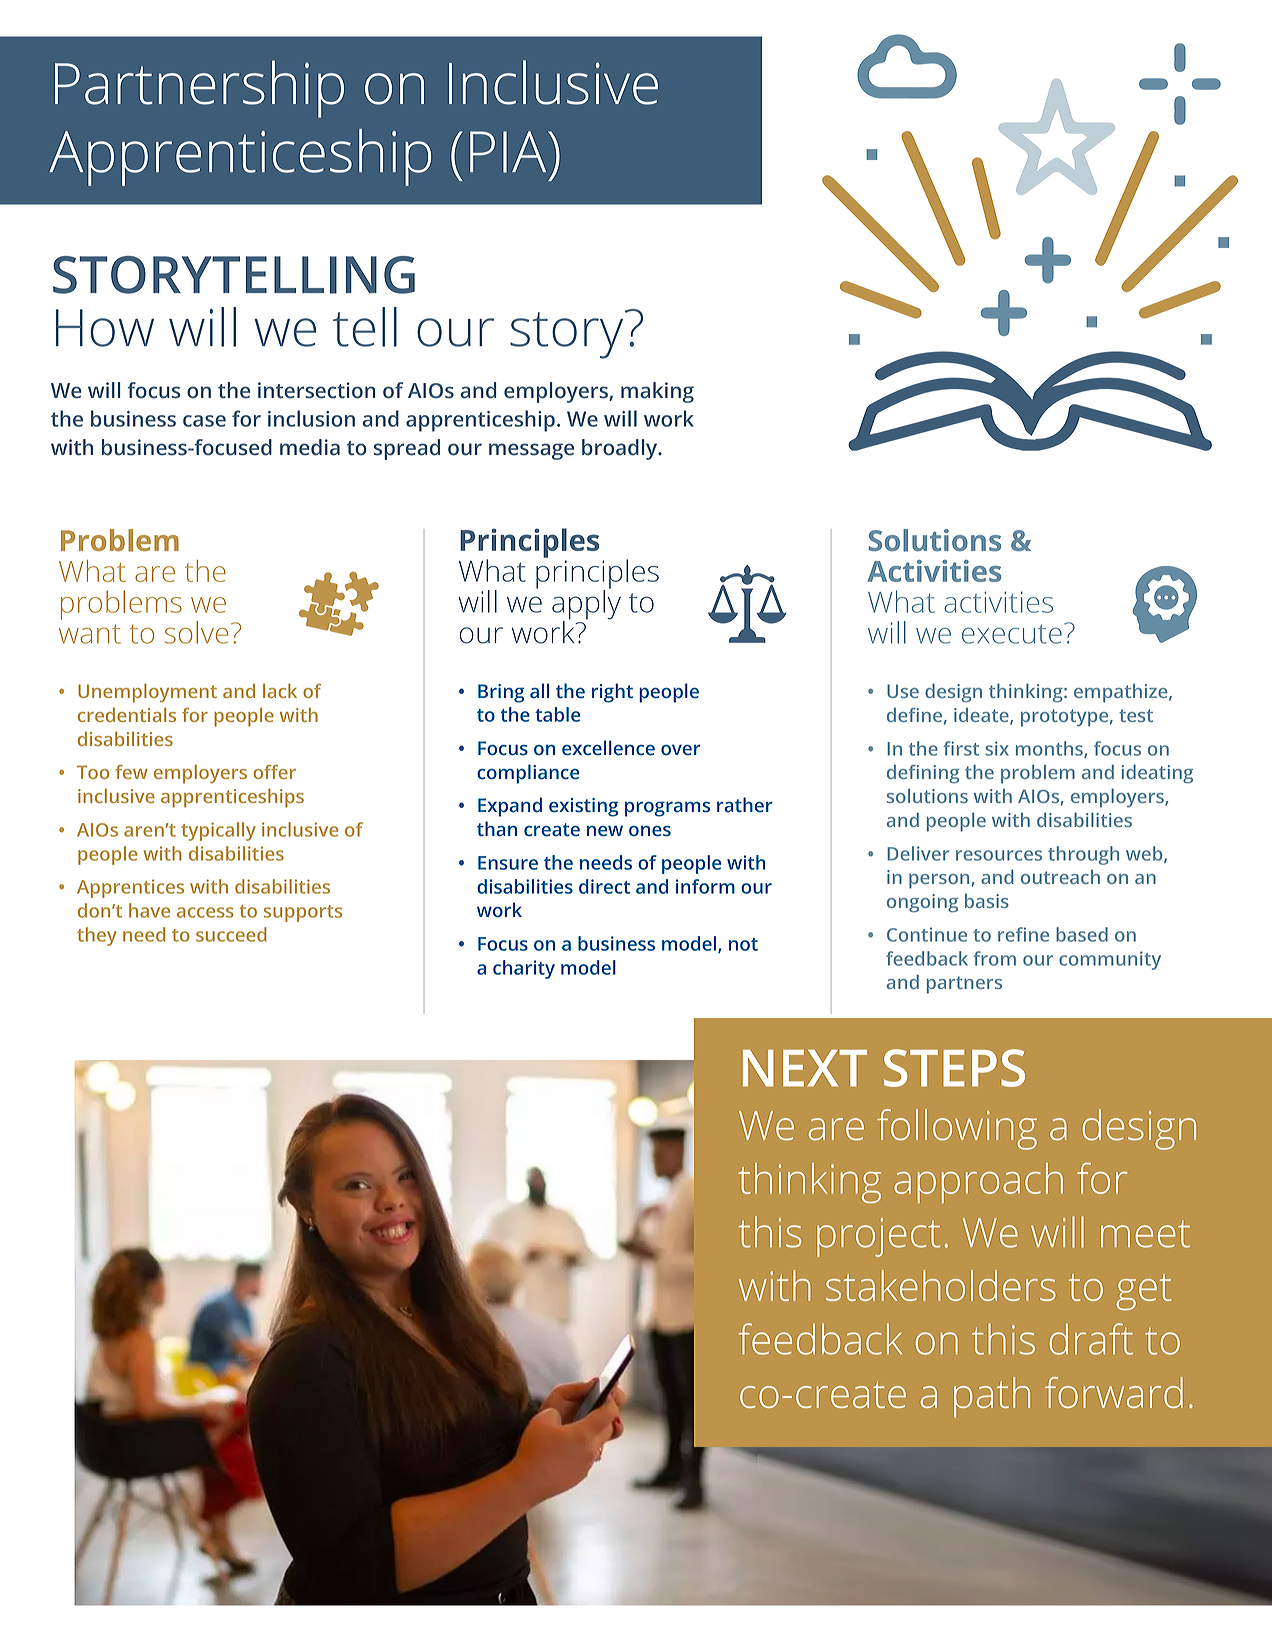 The width and height of the screenshot is (1272, 1647). Describe the element at coordinates (879, 1237) in the screenshot. I see `project` at that location.
